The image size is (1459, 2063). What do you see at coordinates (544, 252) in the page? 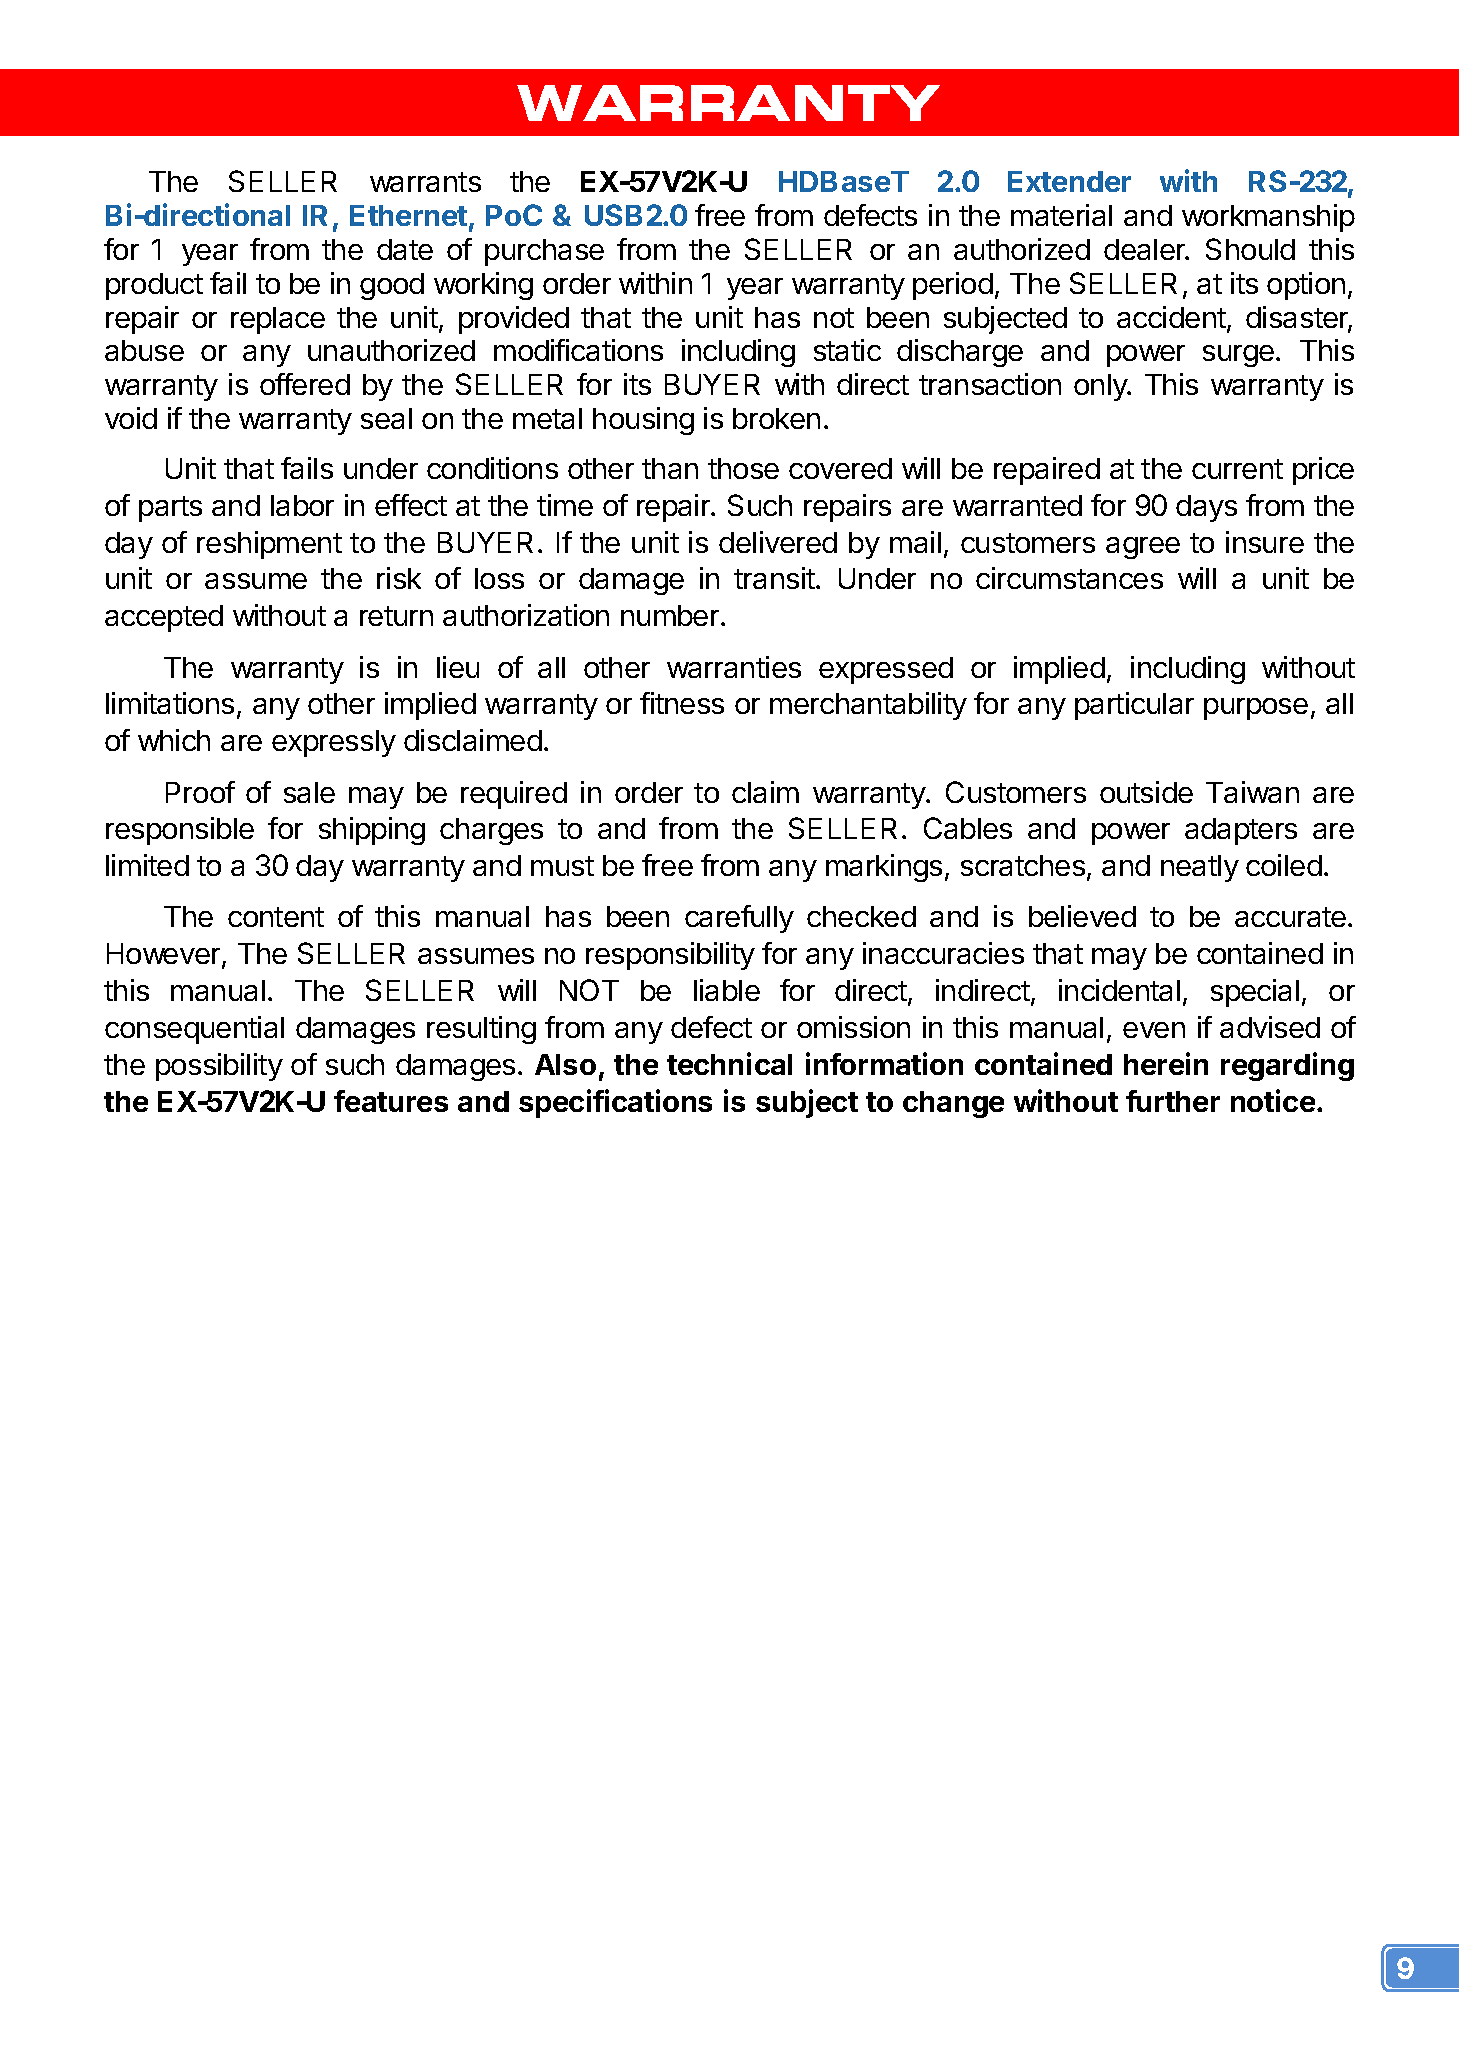
I see `purchase` at bounding box center [544, 252].
